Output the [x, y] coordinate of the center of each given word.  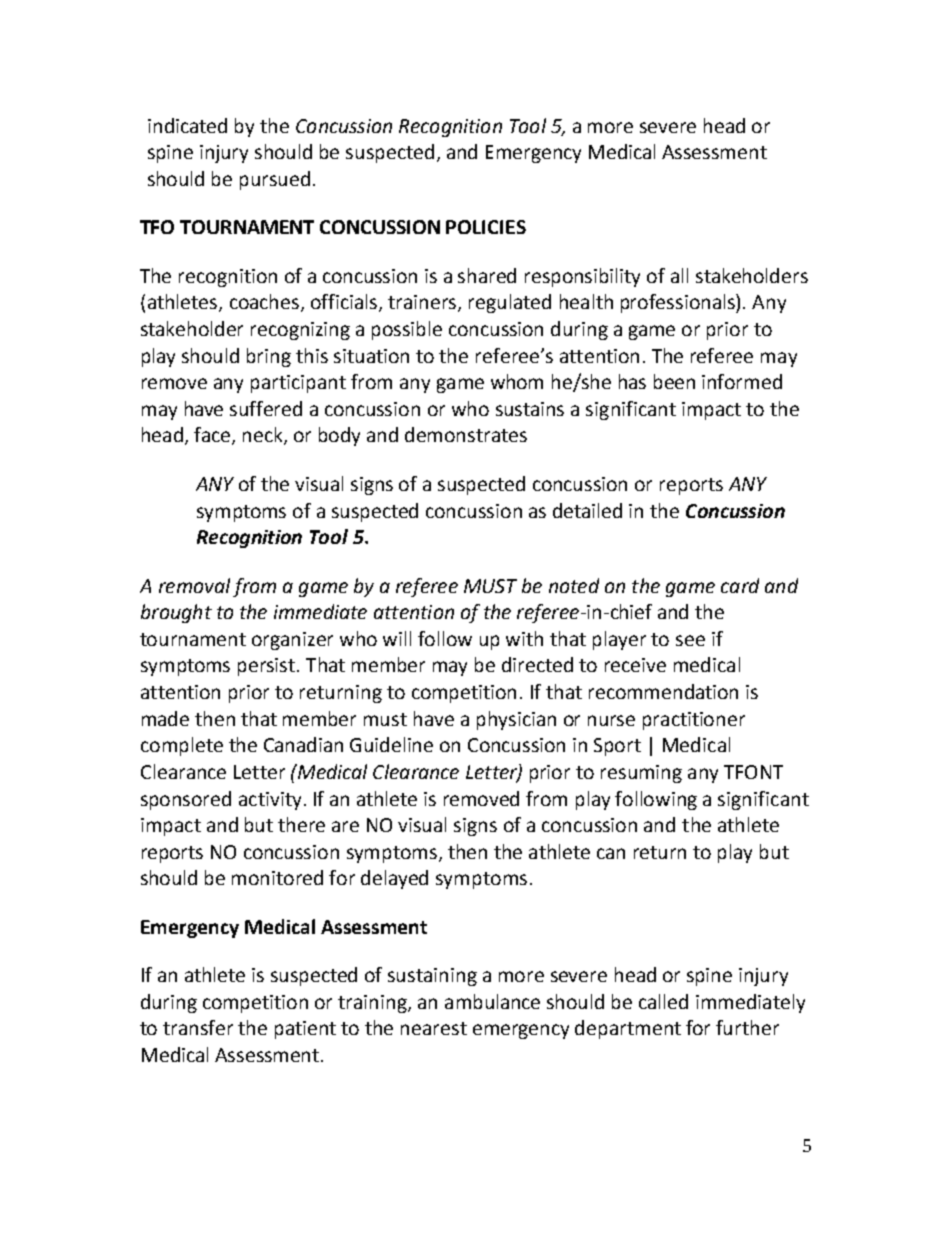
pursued [275, 180]
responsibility [582, 277]
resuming [641, 774]
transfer [198, 1027]
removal [194, 585]
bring [269, 357]
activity [270, 801]
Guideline [391, 744]
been [674, 381]
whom [517, 381]
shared [487, 275]
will [397, 638]
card [740, 585]
